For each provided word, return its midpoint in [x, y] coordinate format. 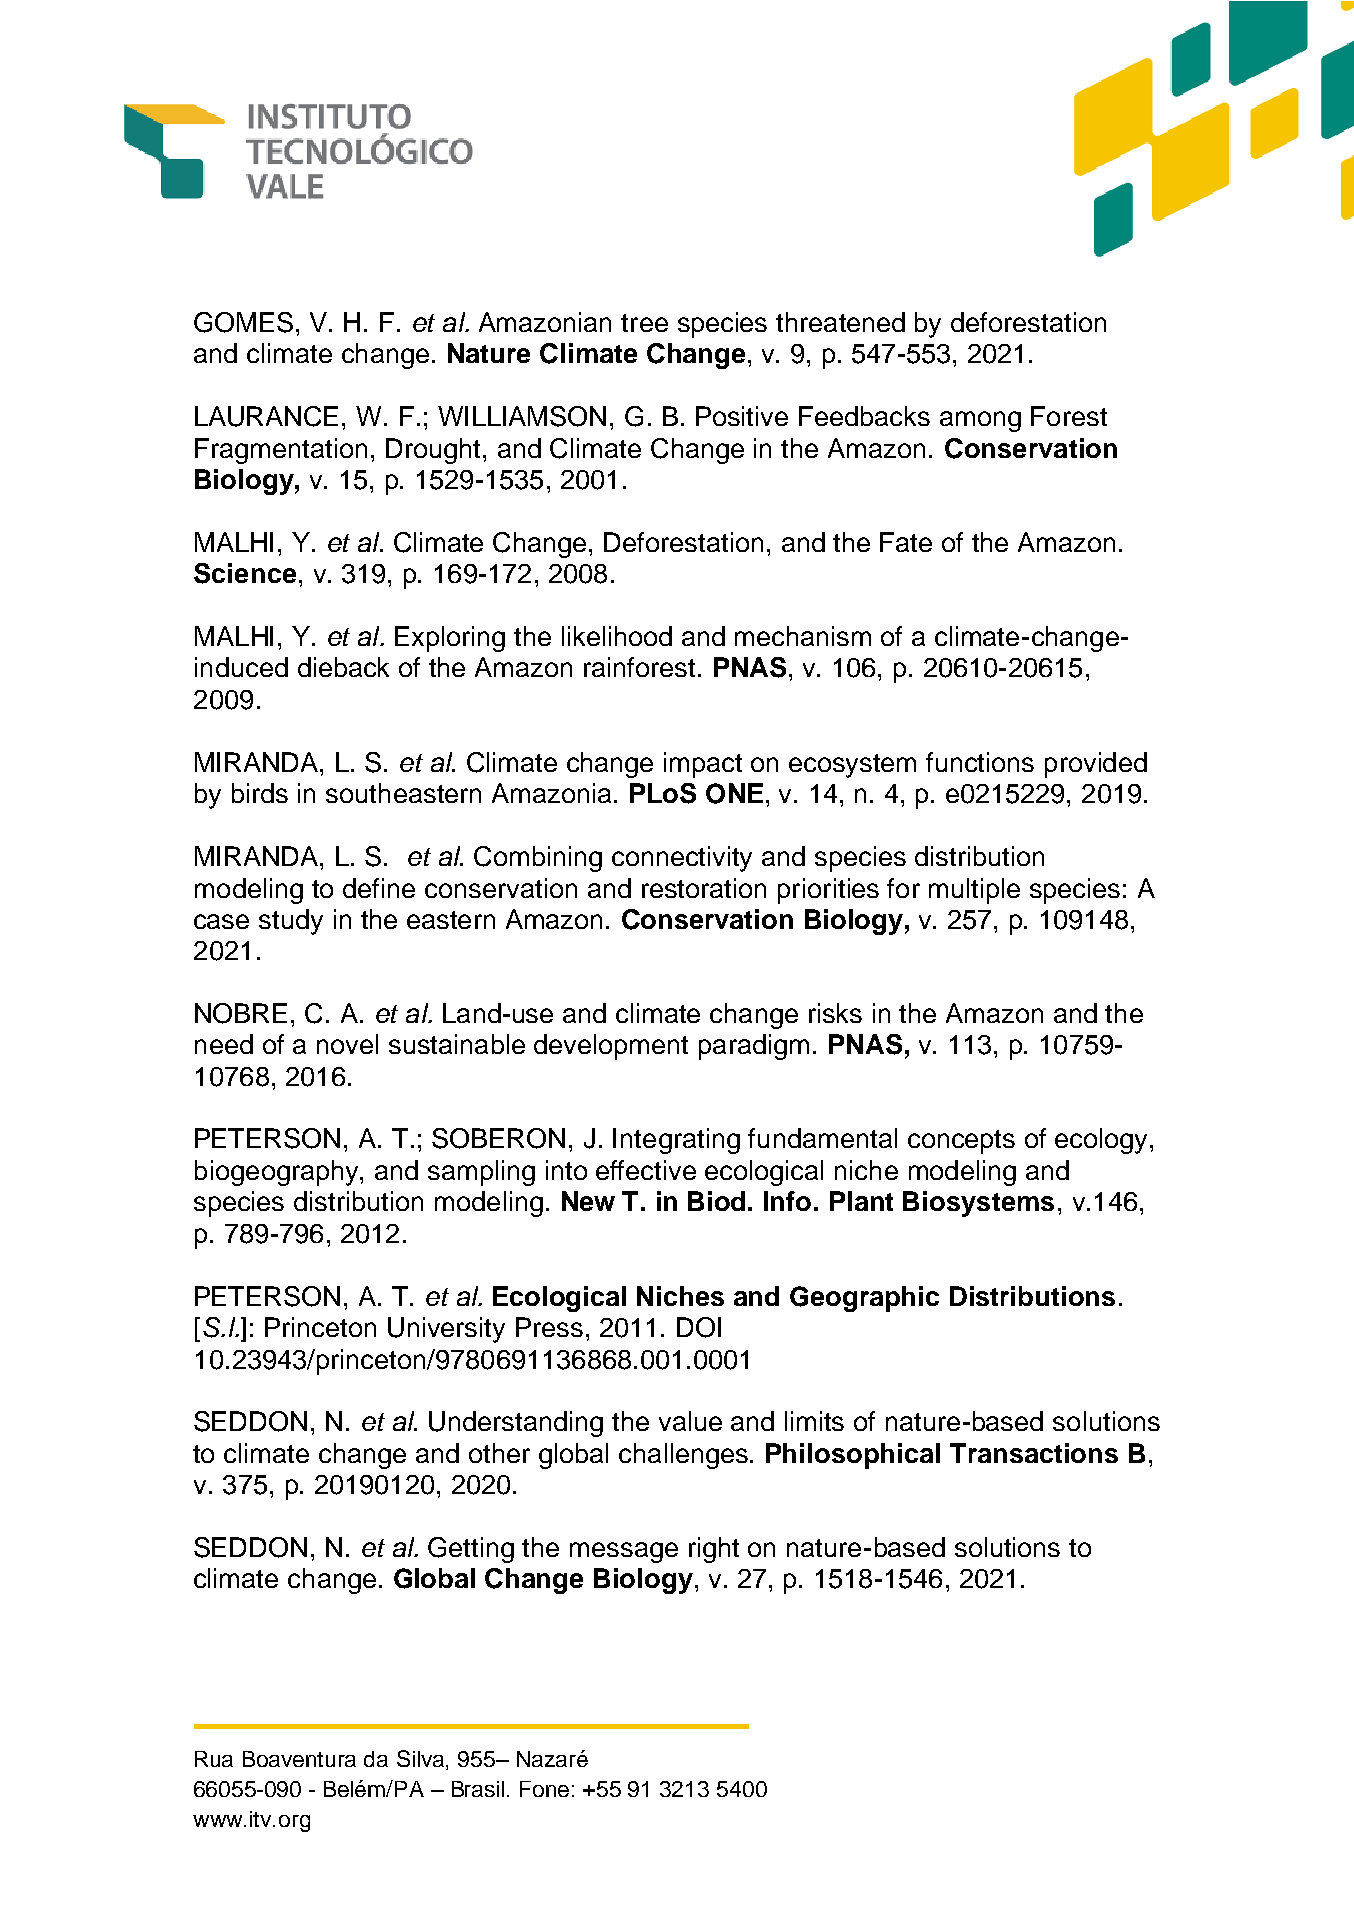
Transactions [1034, 1453]
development [611, 1047]
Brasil [478, 1789]
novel [347, 1044]
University [446, 1330]
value [690, 1421]
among [980, 421]
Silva [422, 1760]
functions [980, 762]
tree [644, 323]
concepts [961, 1142]
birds [260, 793]
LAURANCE [266, 416]
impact [703, 765]
